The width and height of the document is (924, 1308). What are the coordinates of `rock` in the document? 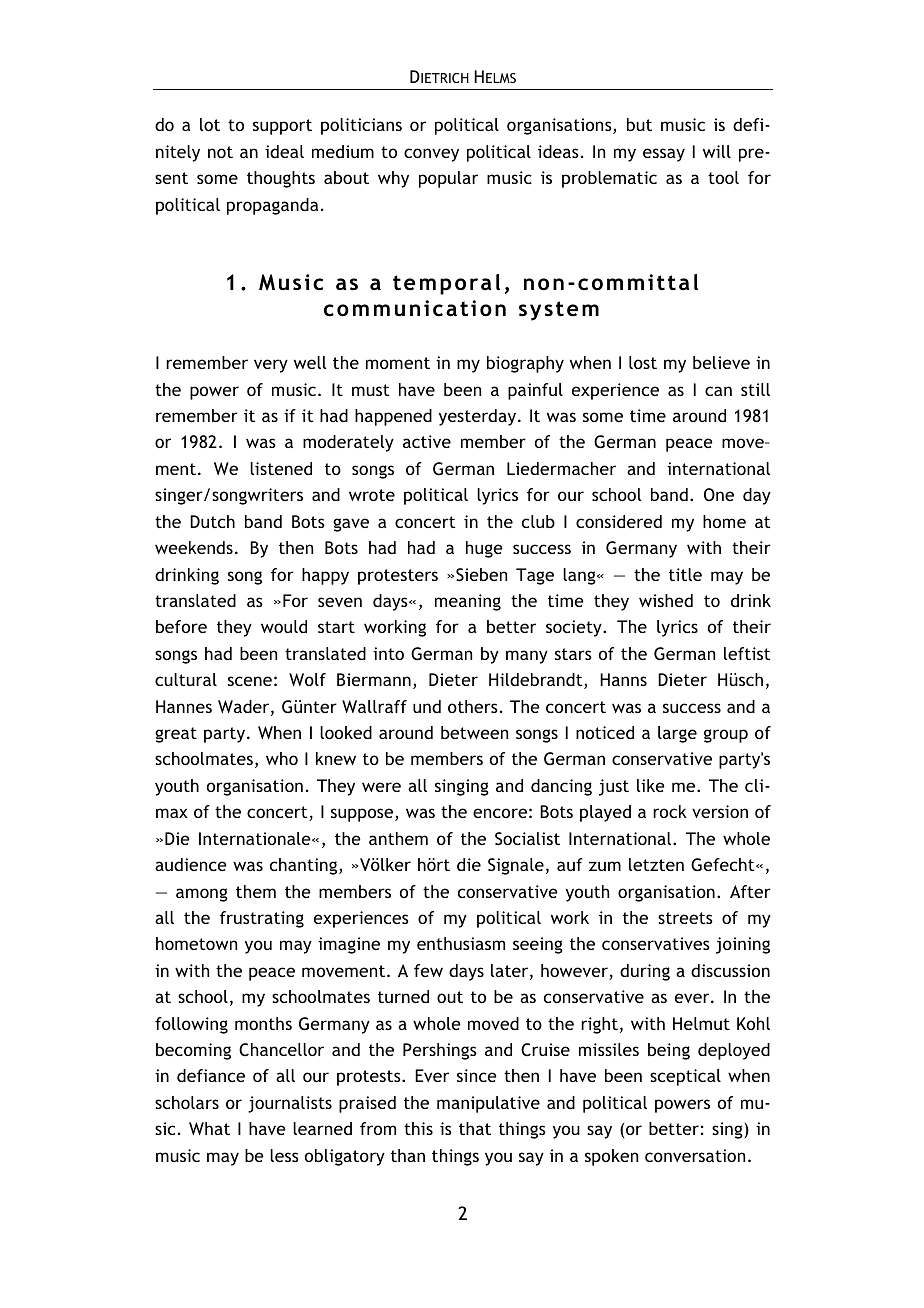 It's located at (670, 811).
